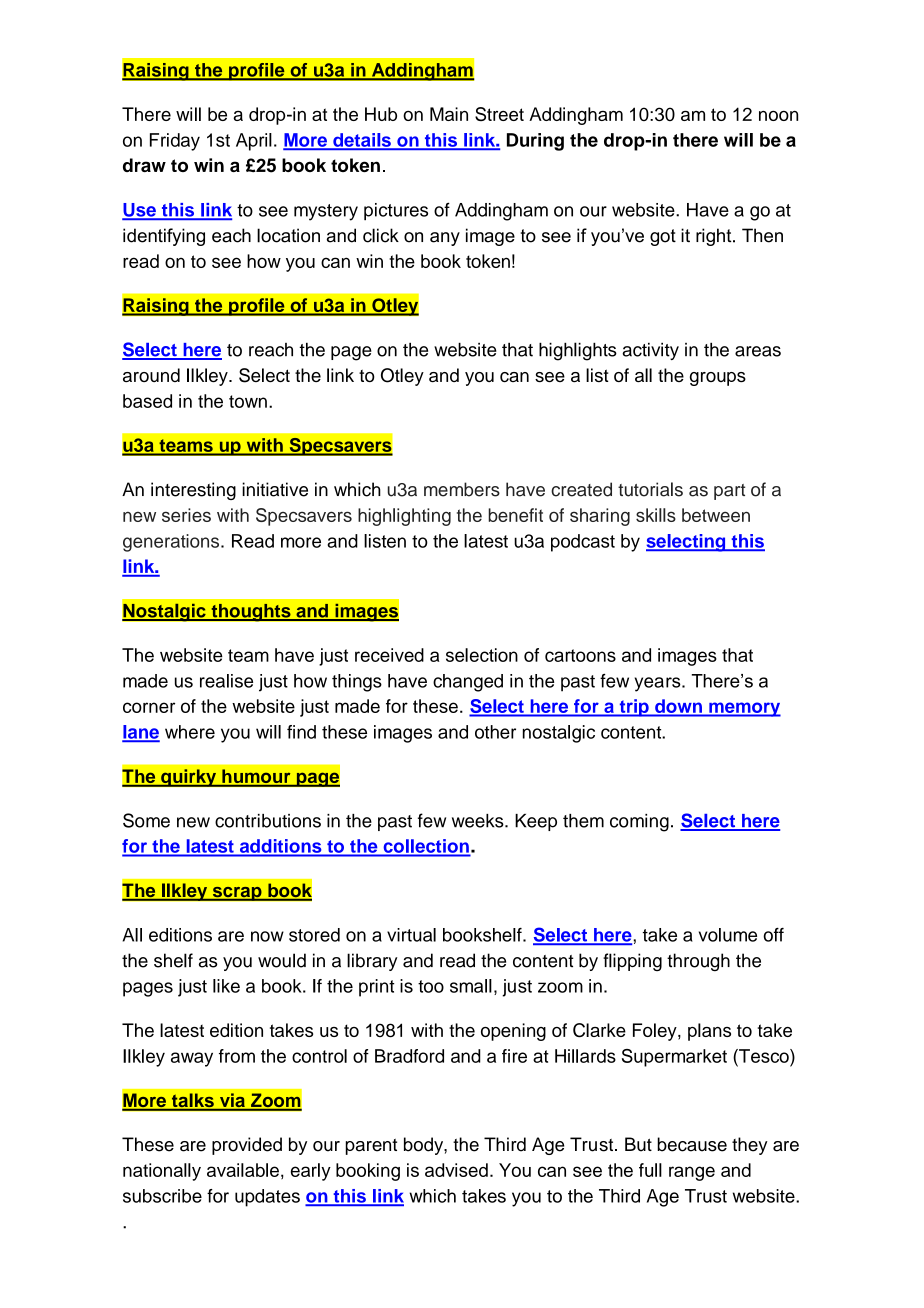  I want to click on small, so click(471, 986).
